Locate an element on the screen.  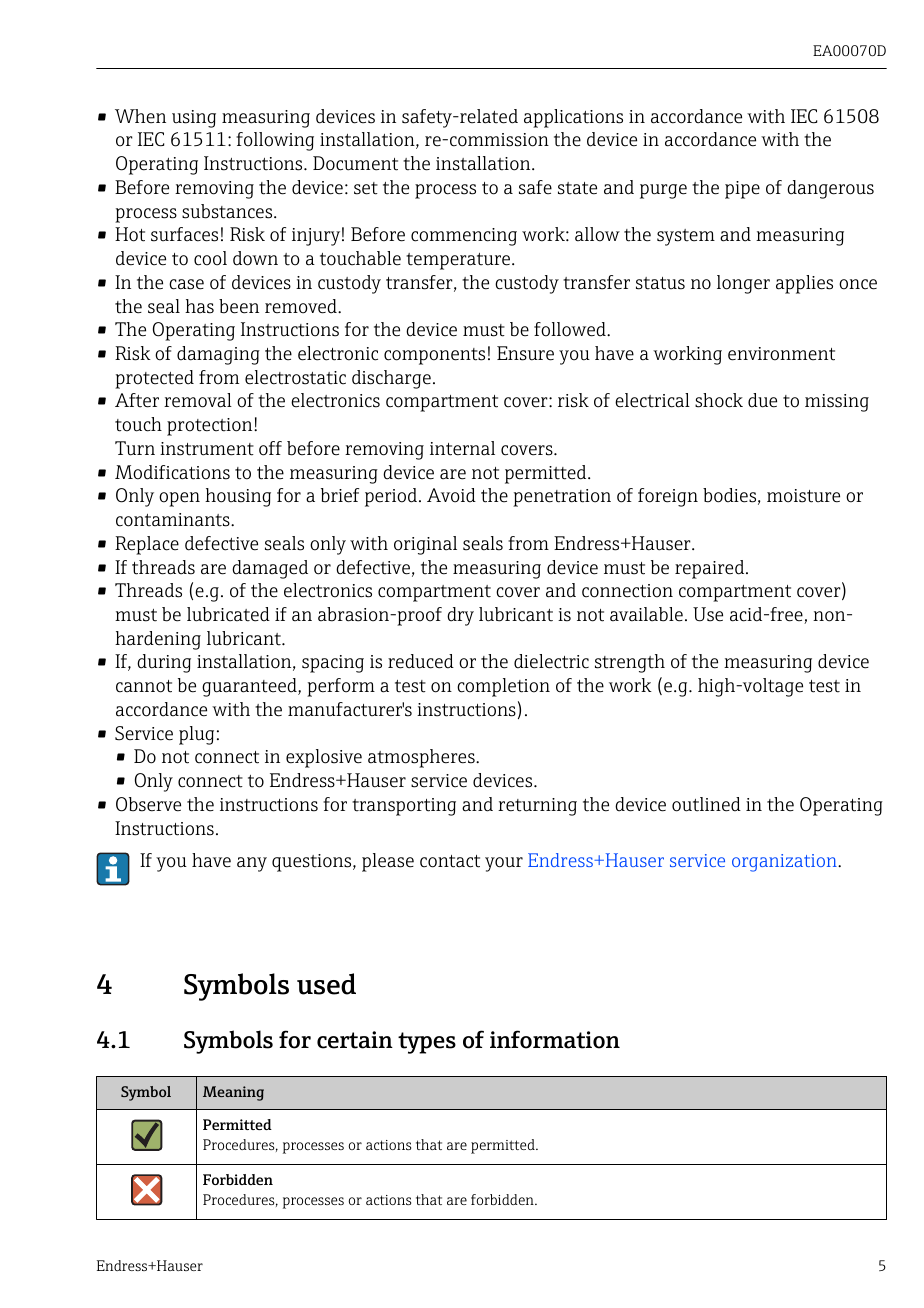
moisture is located at coordinates (803, 496).
